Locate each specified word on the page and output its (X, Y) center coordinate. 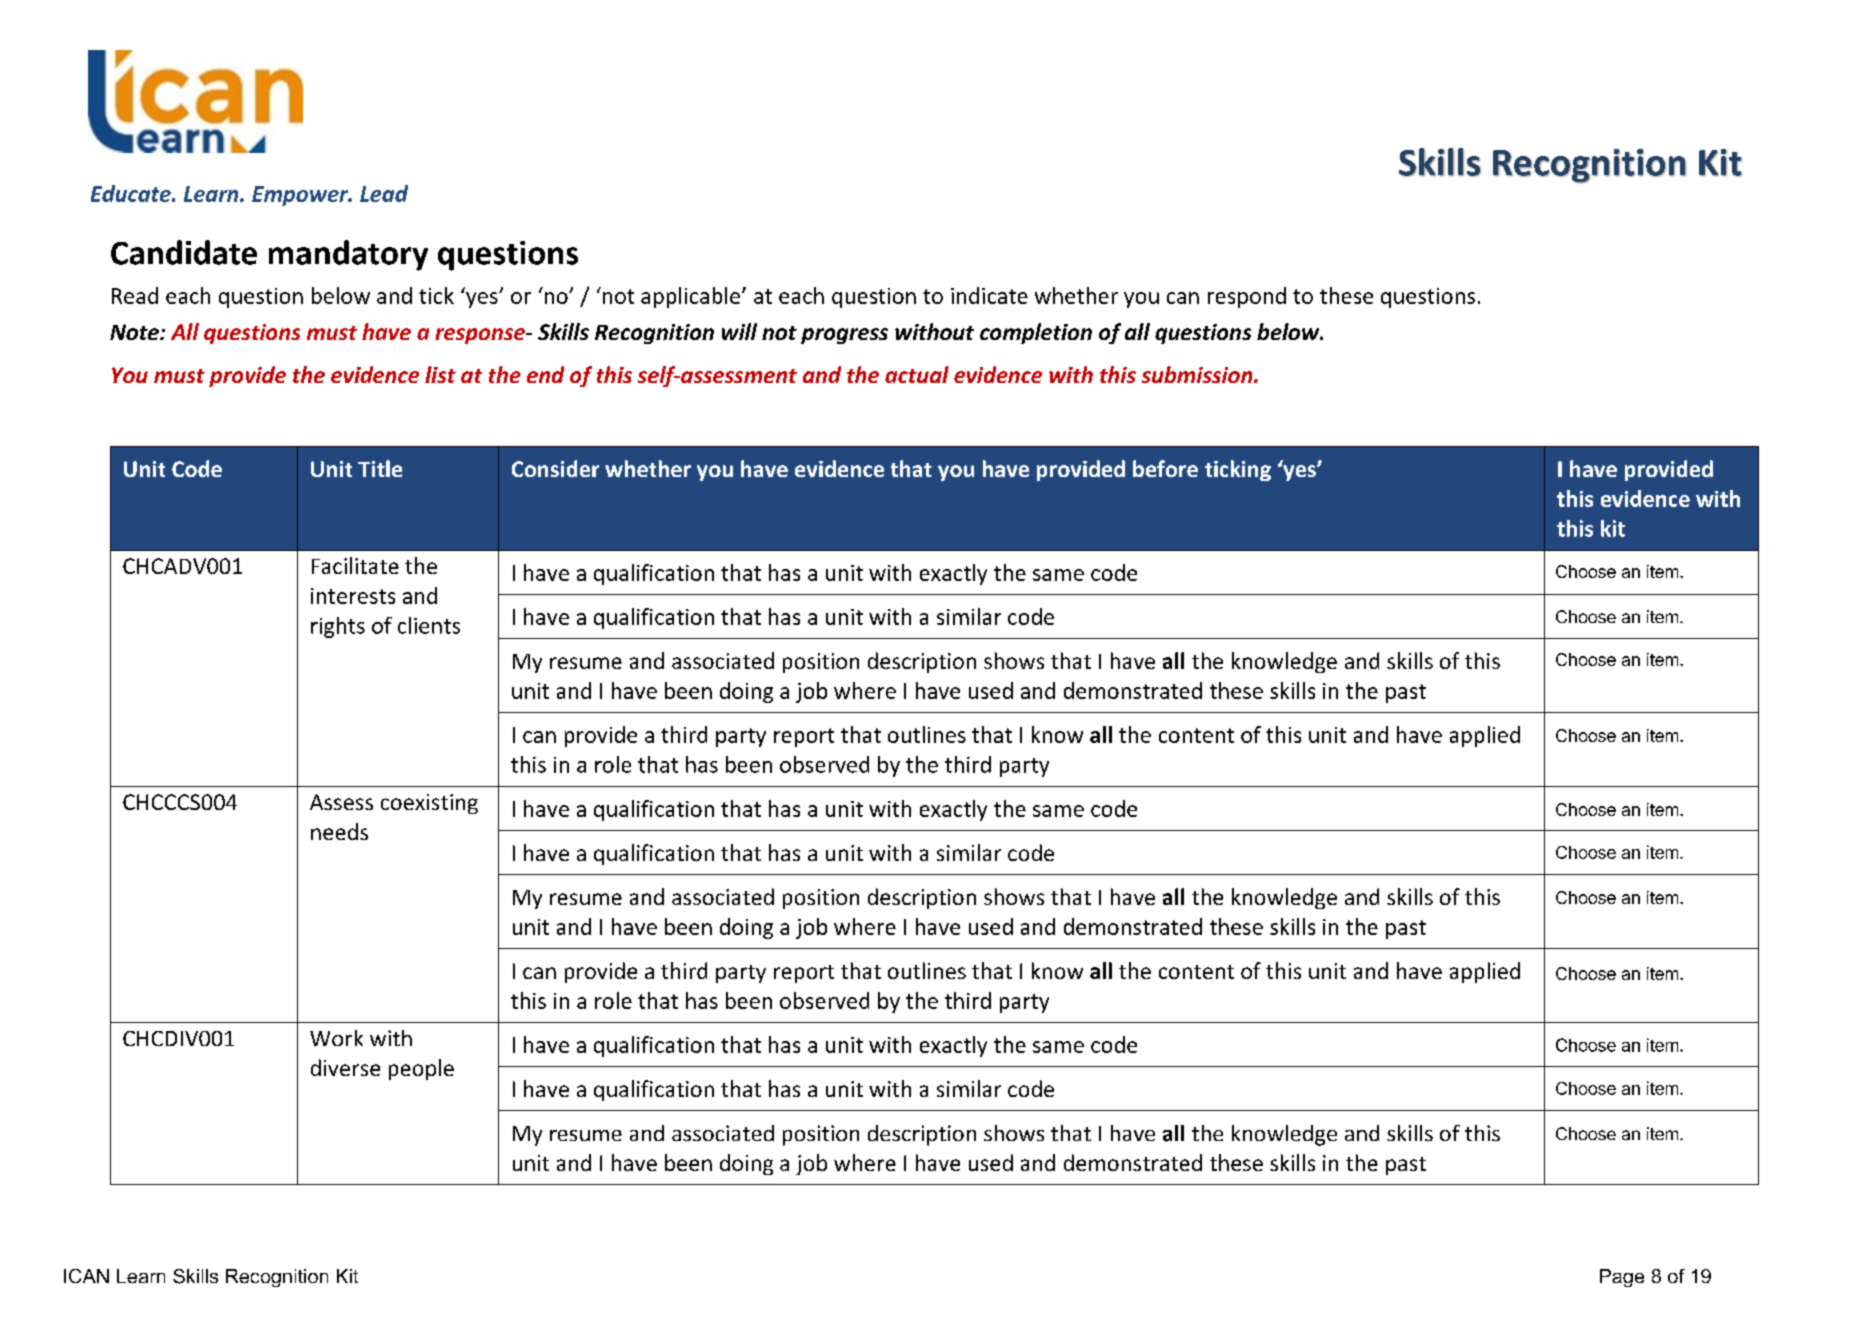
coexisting (429, 804)
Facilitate (355, 565)
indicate (989, 295)
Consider (555, 468)
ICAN (86, 1276)
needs (339, 831)
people (421, 1069)
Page (1622, 1278)
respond (1247, 297)
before (1165, 468)
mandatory (348, 255)
